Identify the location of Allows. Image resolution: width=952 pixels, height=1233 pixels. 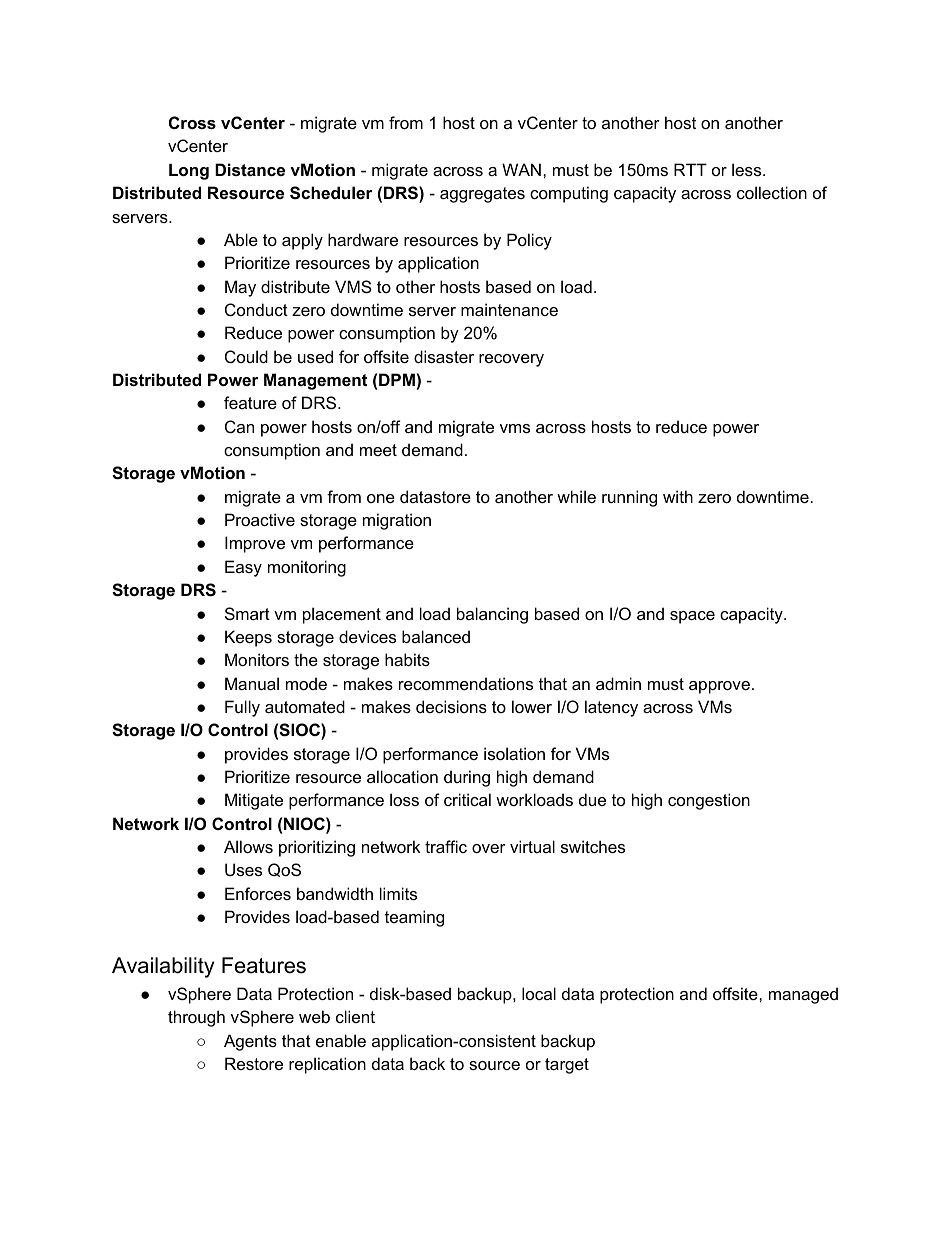
(248, 846).
